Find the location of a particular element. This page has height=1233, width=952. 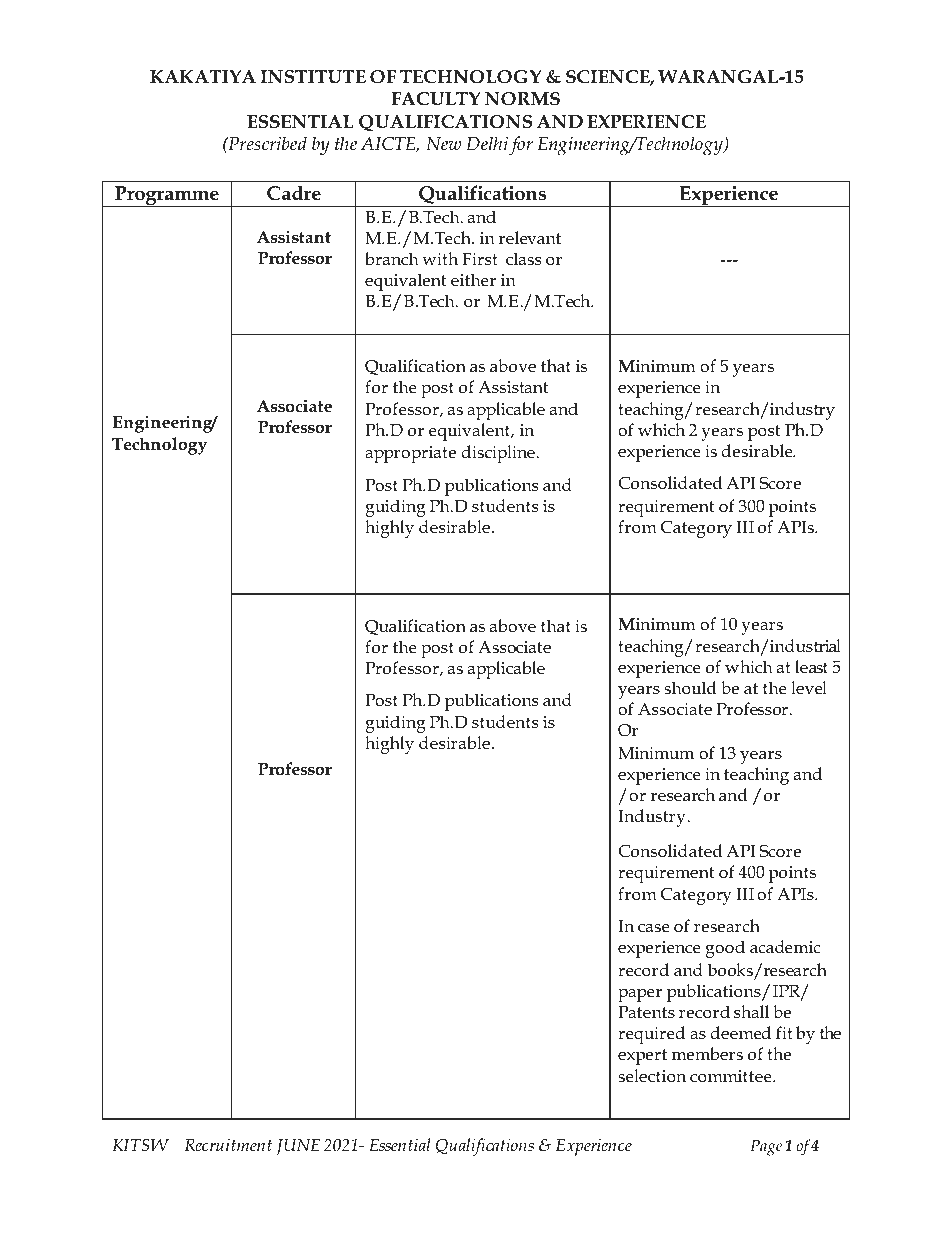

expert is located at coordinates (642, 1057).
